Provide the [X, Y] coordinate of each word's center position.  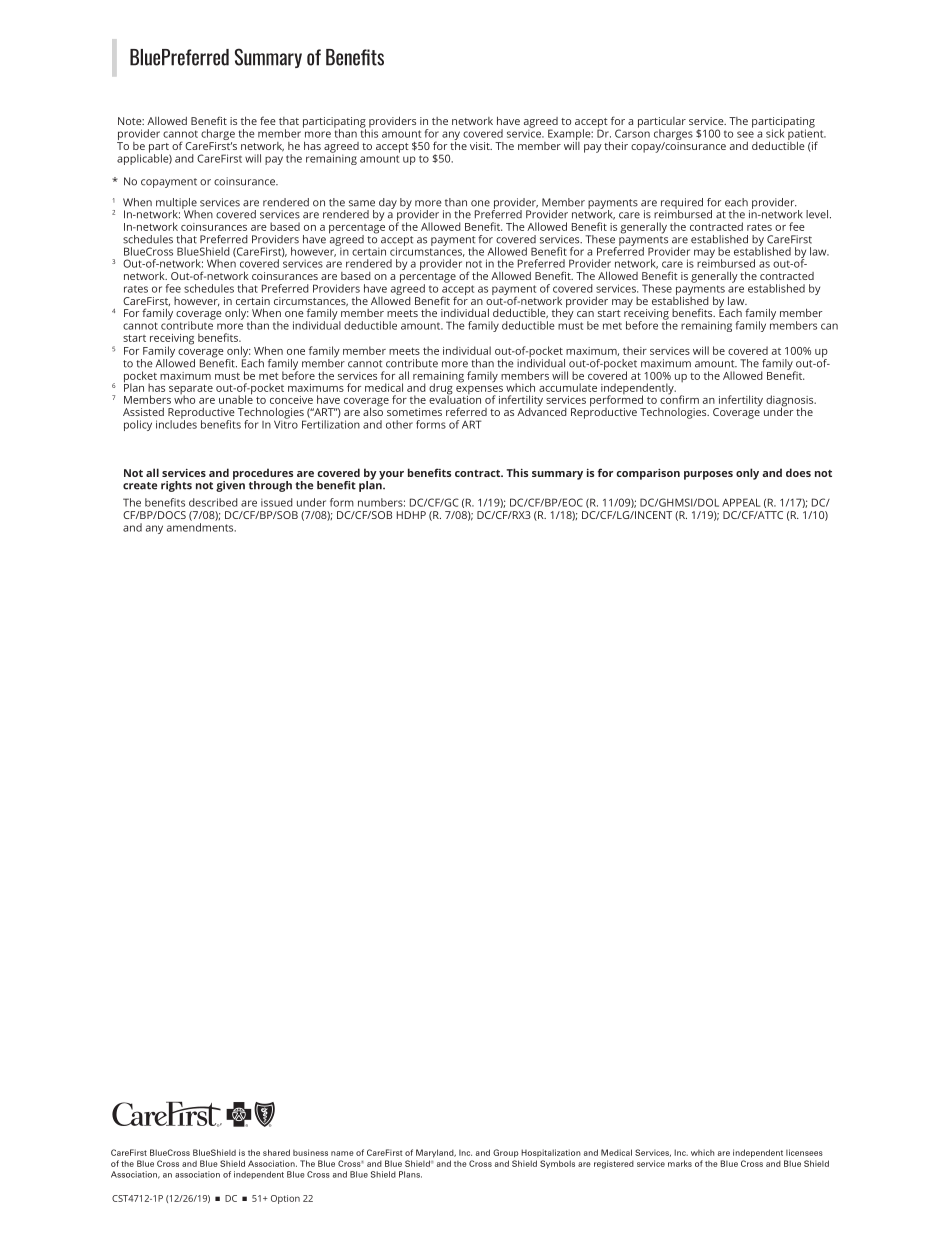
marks [680, 1163]
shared [276, 1152]
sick [775, 132]
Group [506, 1153]
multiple [176, 204]
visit [481, 146]
